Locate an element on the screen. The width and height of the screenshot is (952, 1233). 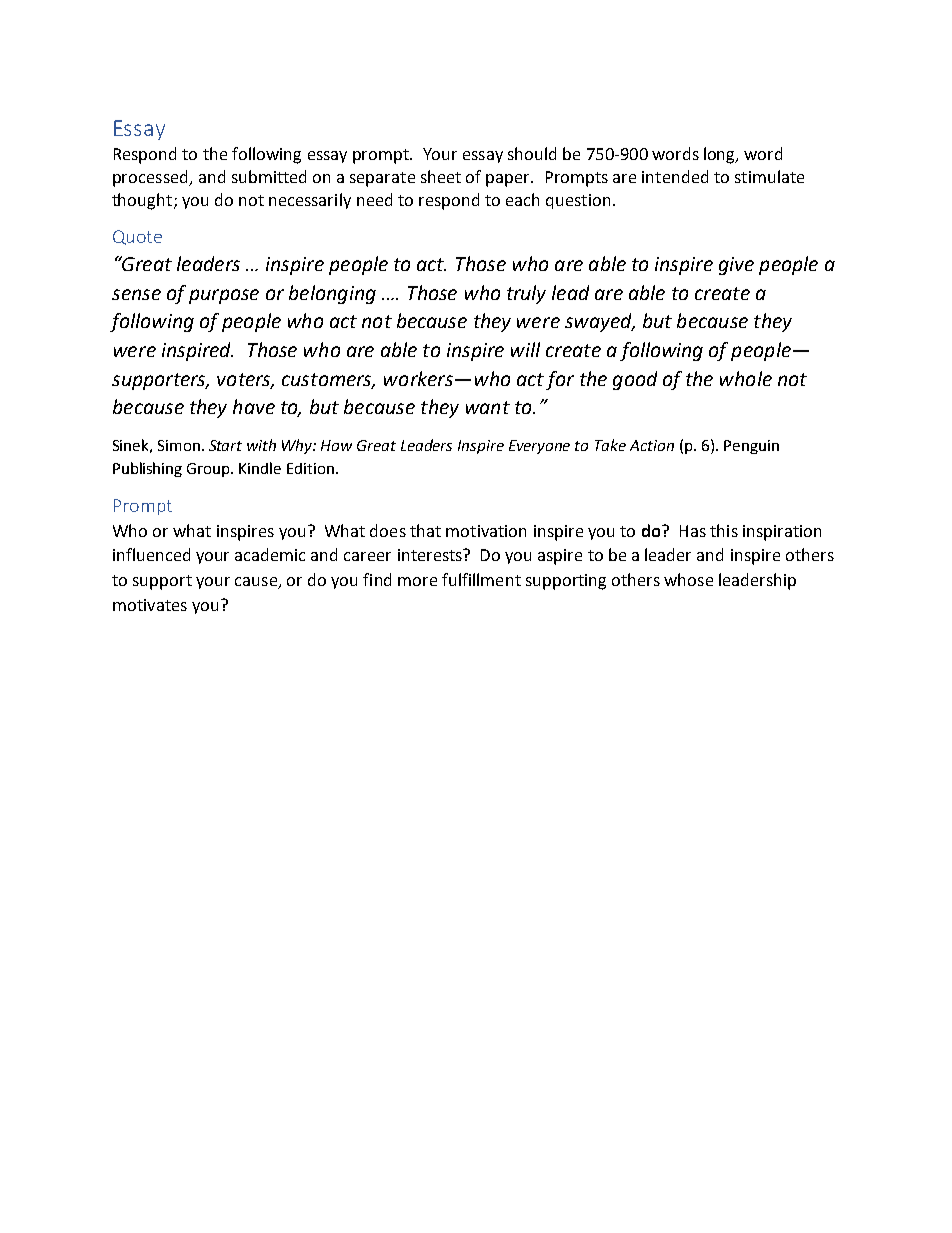
swayed is located at coordinates (599, 322).
